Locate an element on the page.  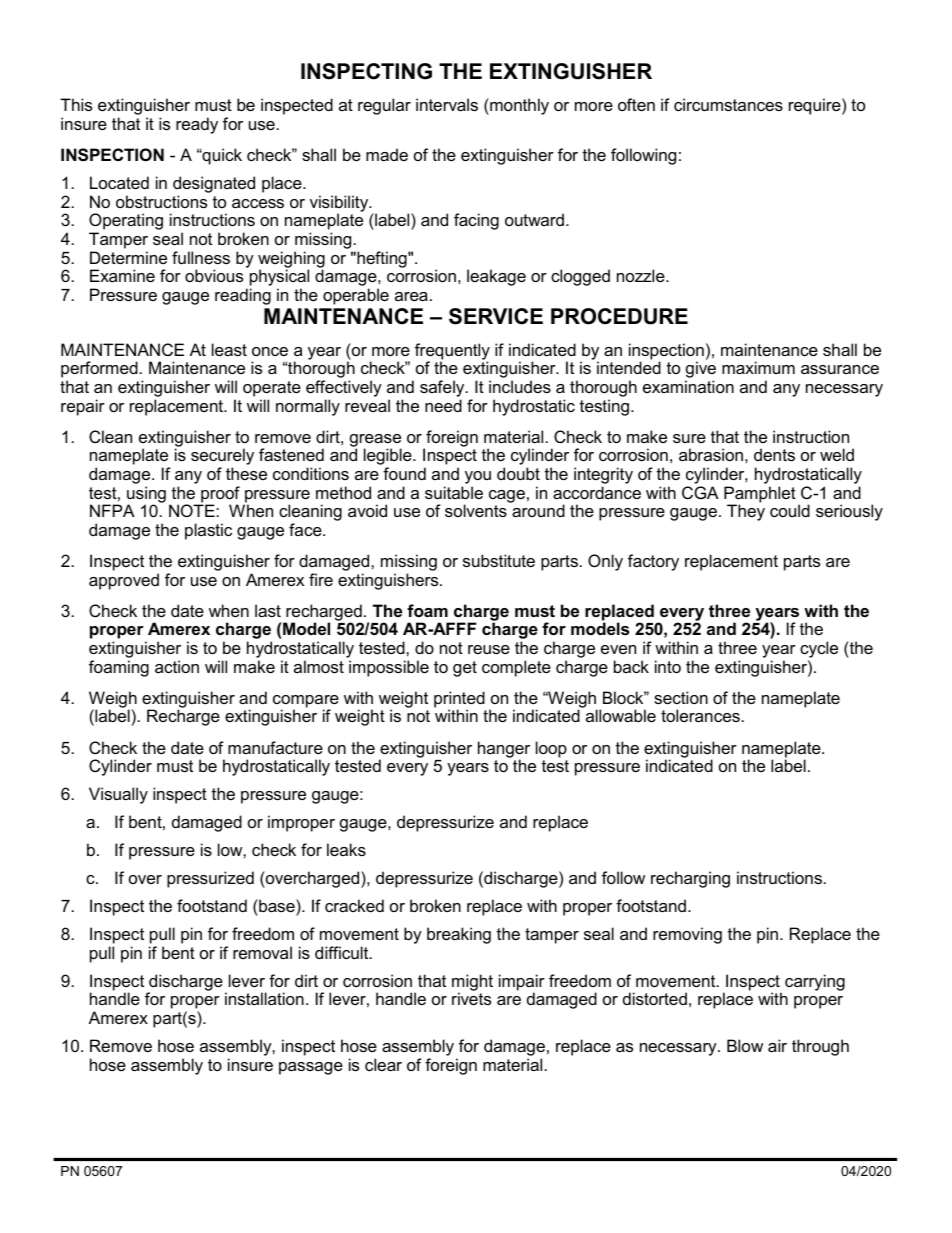
rivets is located at coordinates (471, 998).
